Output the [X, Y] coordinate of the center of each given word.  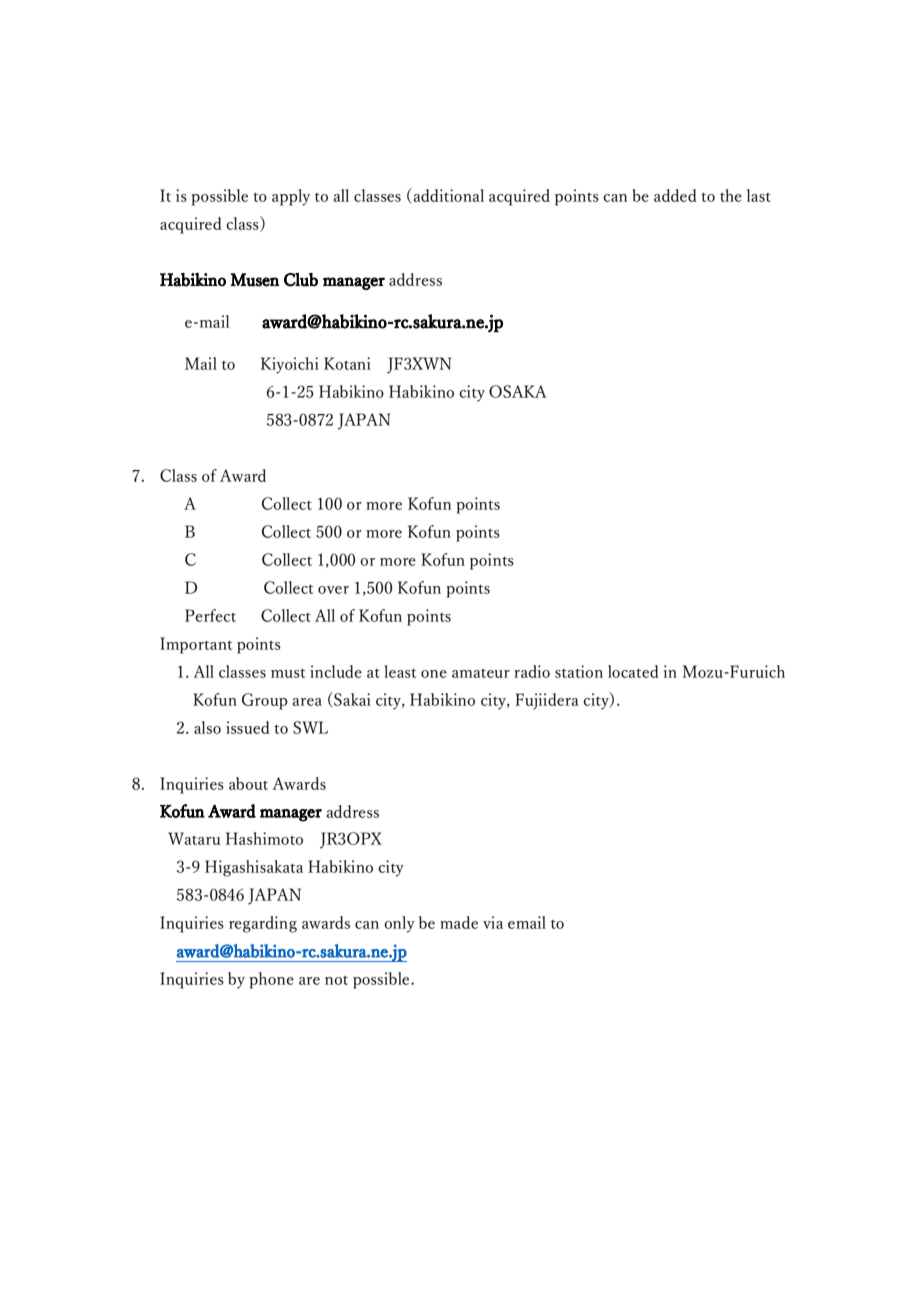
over [333, 590]
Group [265, 701]
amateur [481, 673]
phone [271, 980]
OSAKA [518, 391]
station [579, 671]
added [675, 195]
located [633, 671]
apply [291, 197]
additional [447, 196]
